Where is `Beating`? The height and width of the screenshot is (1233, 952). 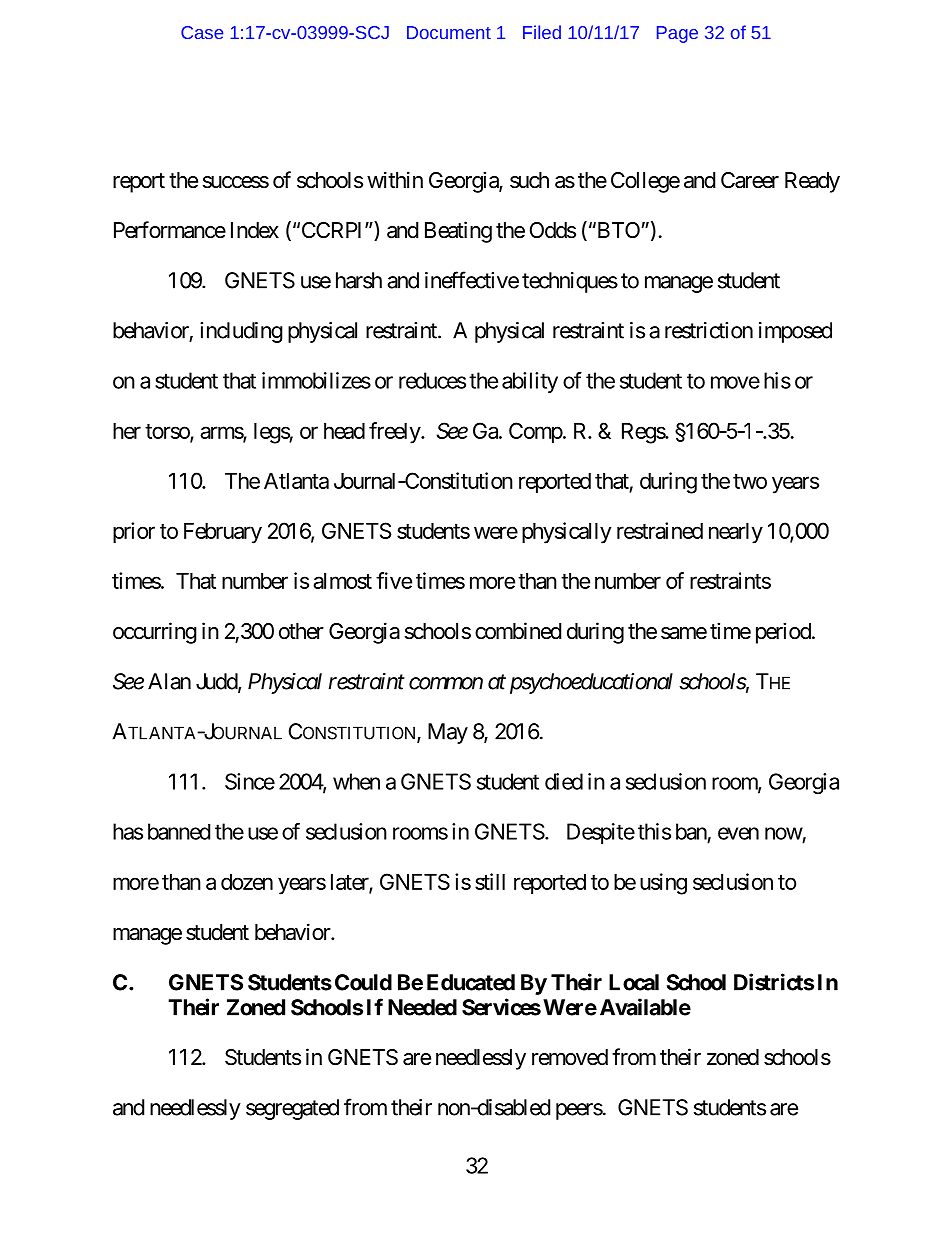
Beating is located at coordinates (458, 232).
